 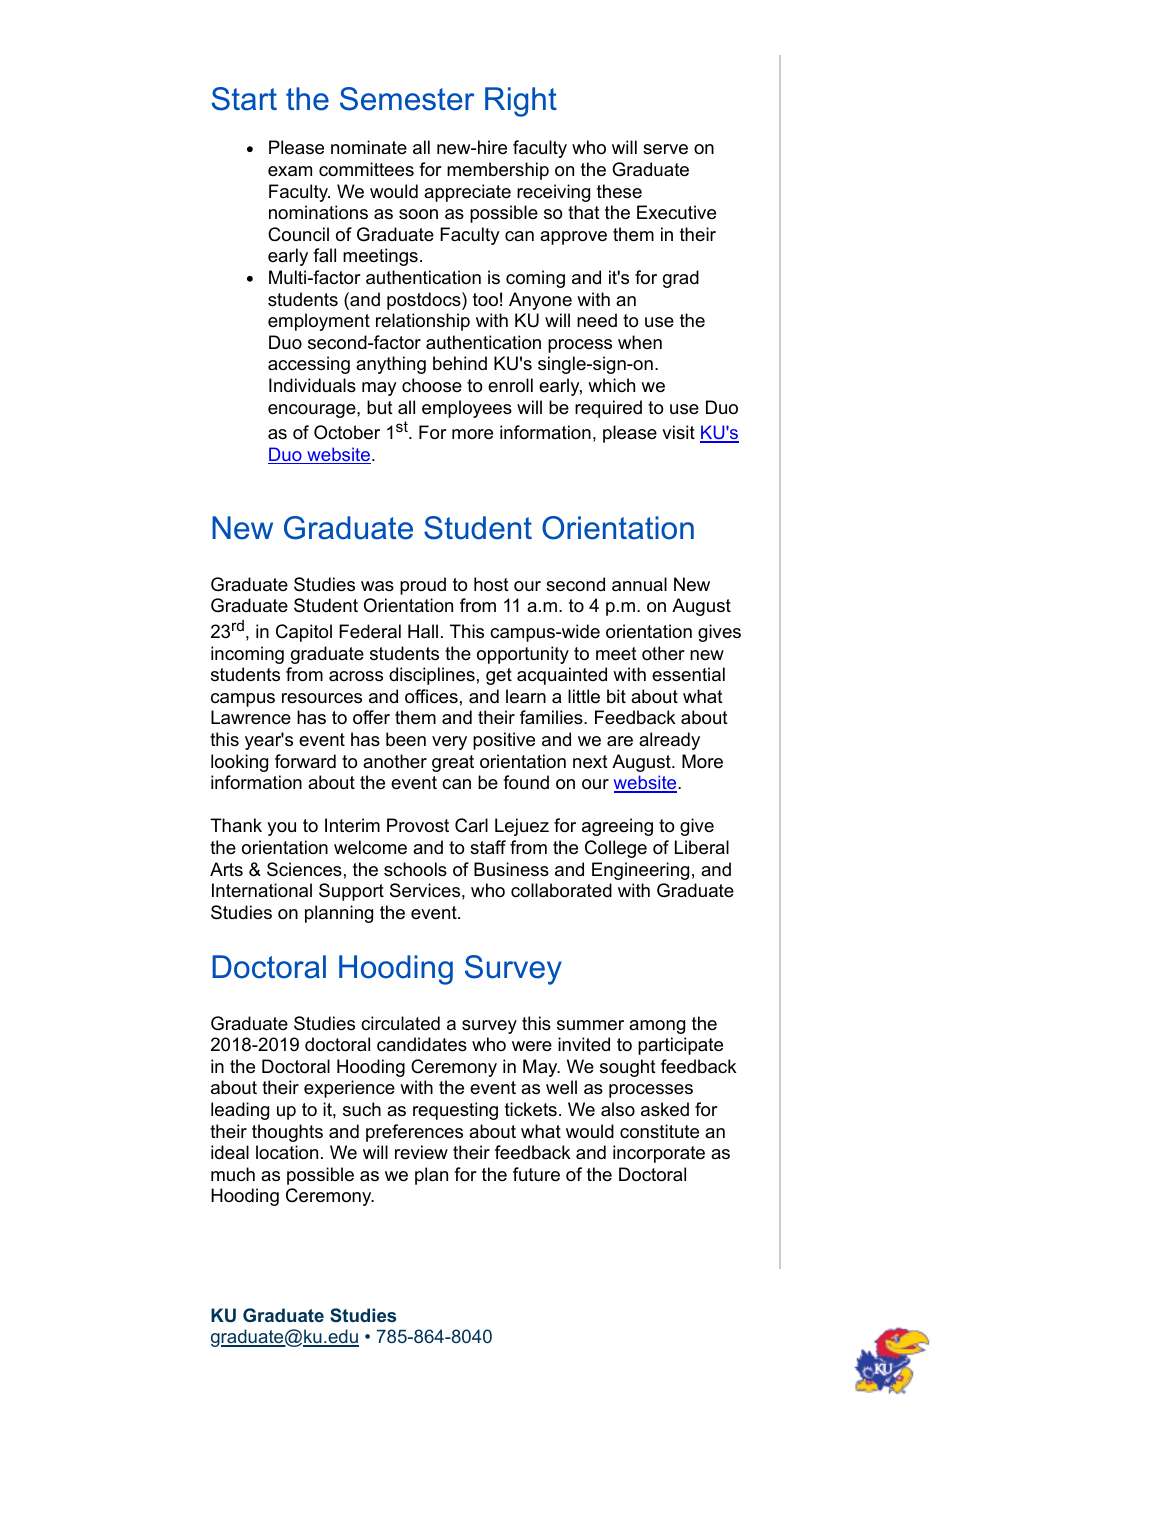 I want to click on Hall, so click(x=423, y=631).
